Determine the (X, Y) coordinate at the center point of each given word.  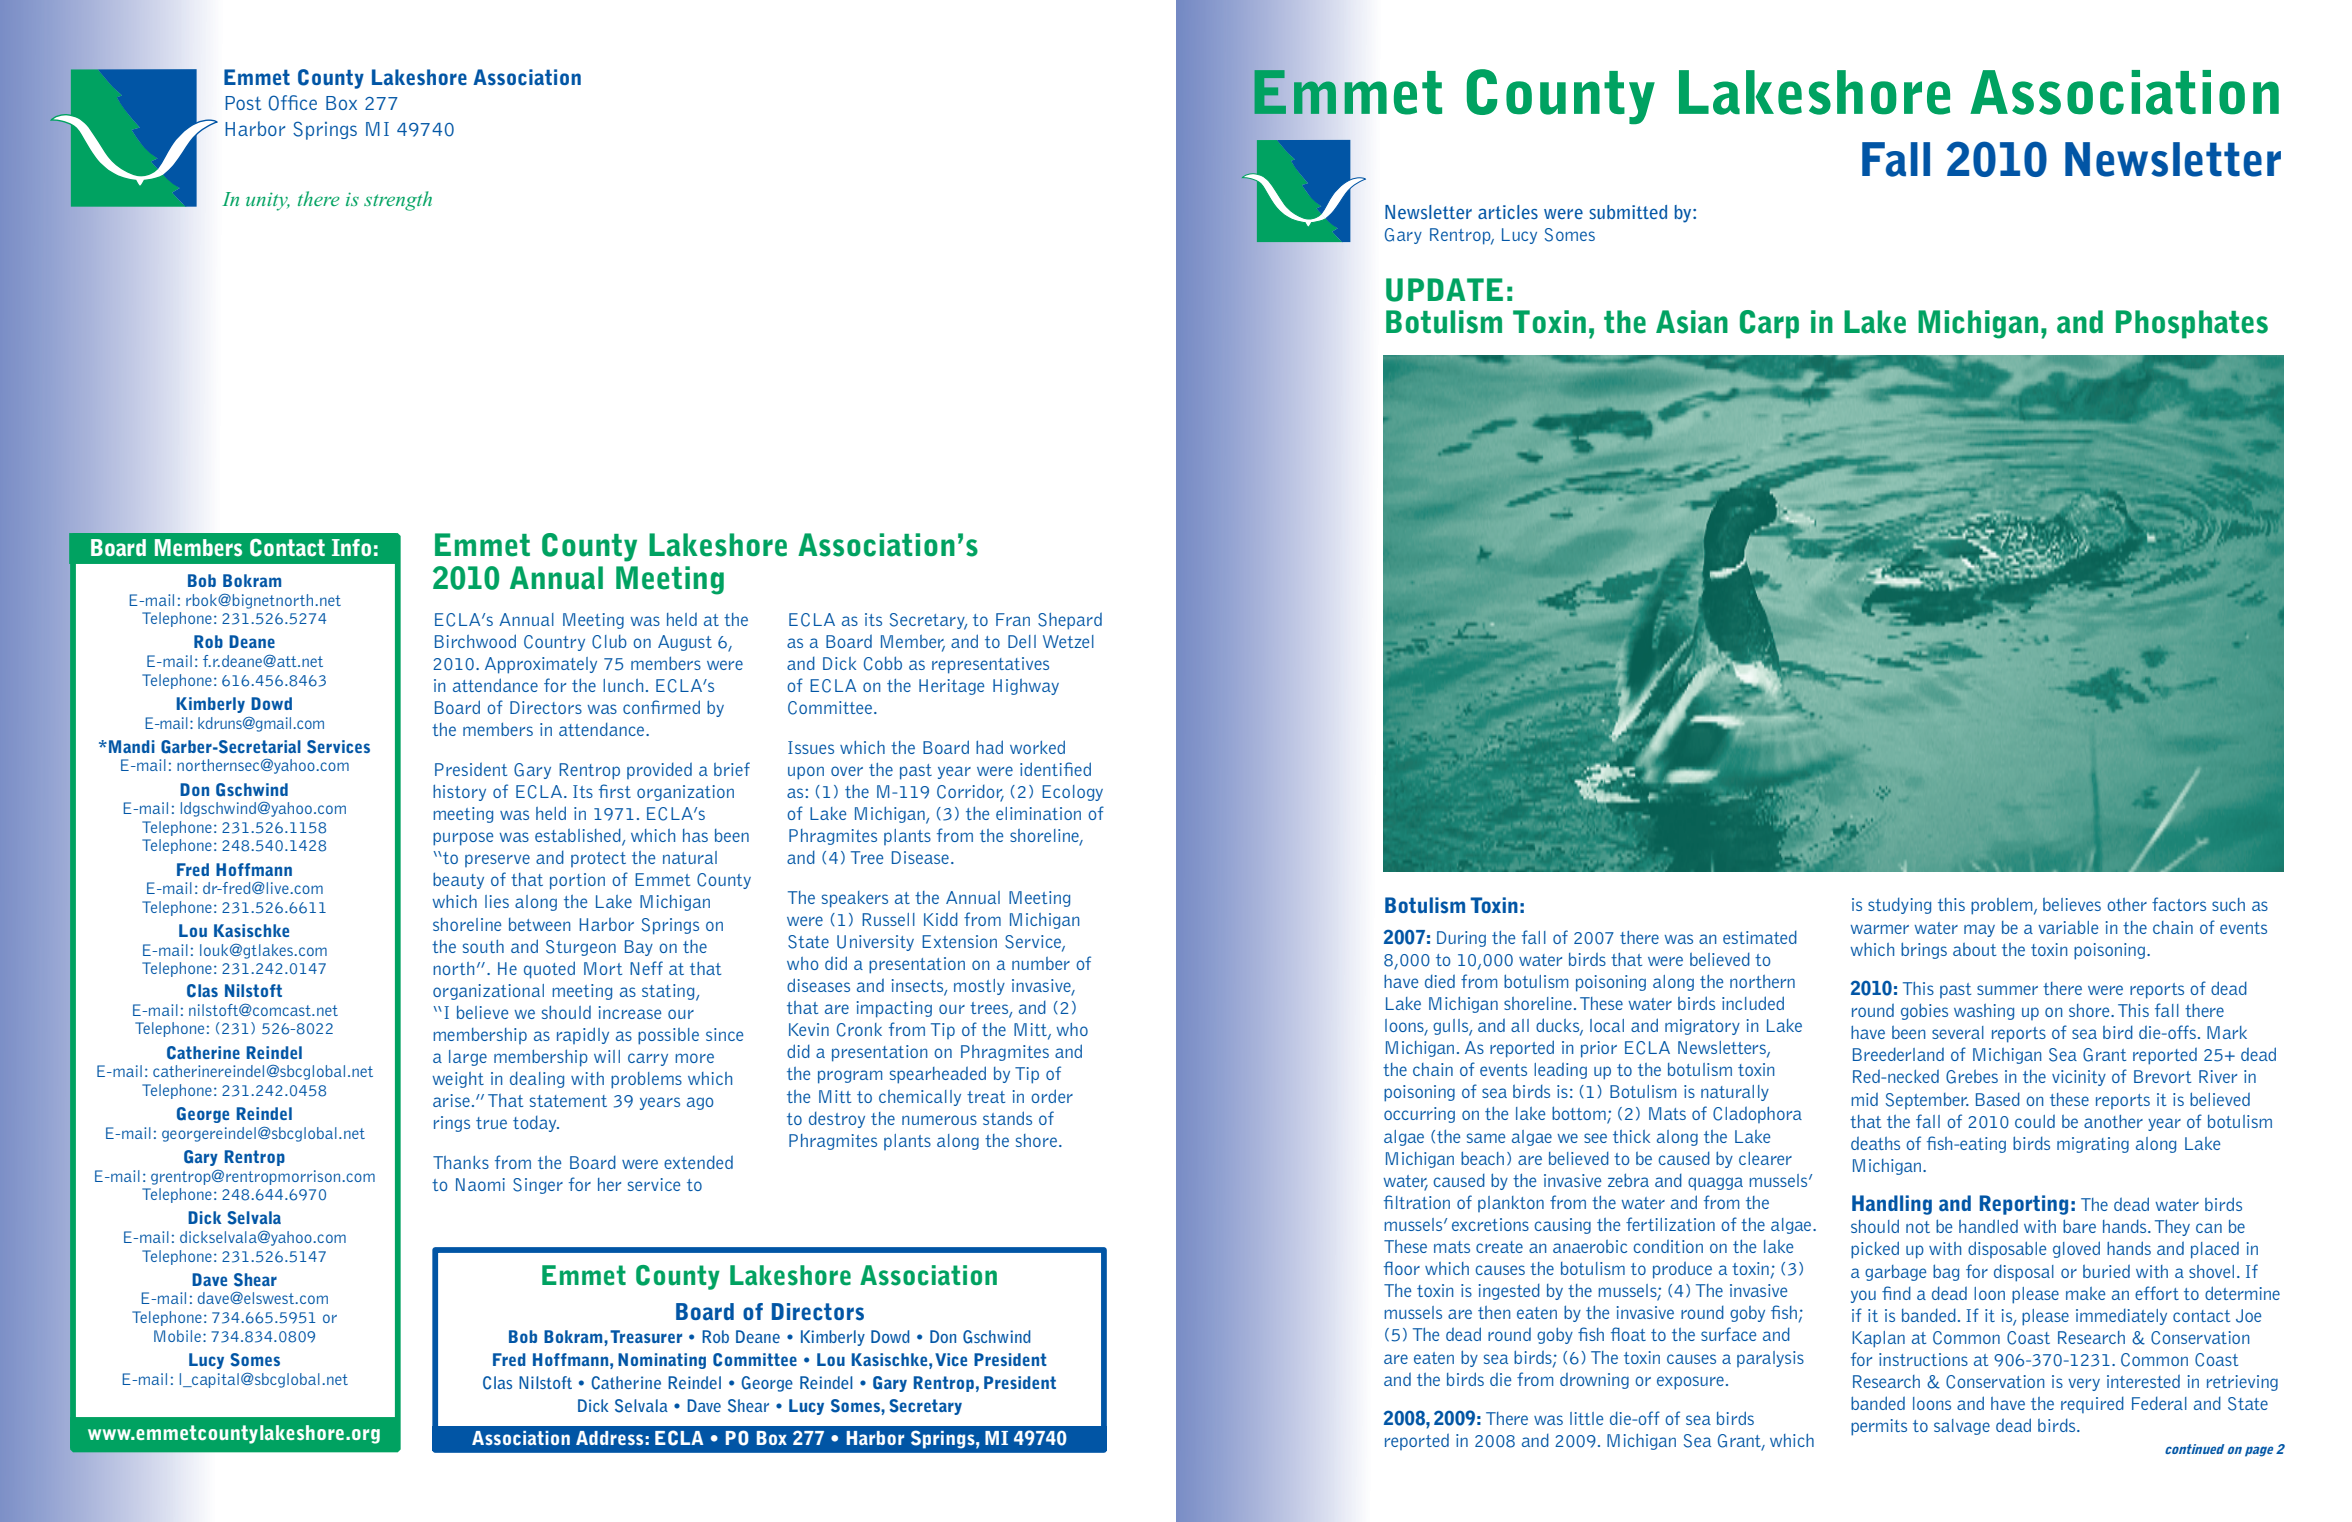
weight (458, 1080)
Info (351, 547)
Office (293, 103)
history (459, 793)
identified (1055, 769)
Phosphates (2192, 324)
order (1052, 1096)
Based (1998, 1099)
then (1494, 1312)
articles (1508, 212)
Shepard (1070, 621)
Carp (1769, 324)
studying (1899, 905)
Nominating (662, 1361)
